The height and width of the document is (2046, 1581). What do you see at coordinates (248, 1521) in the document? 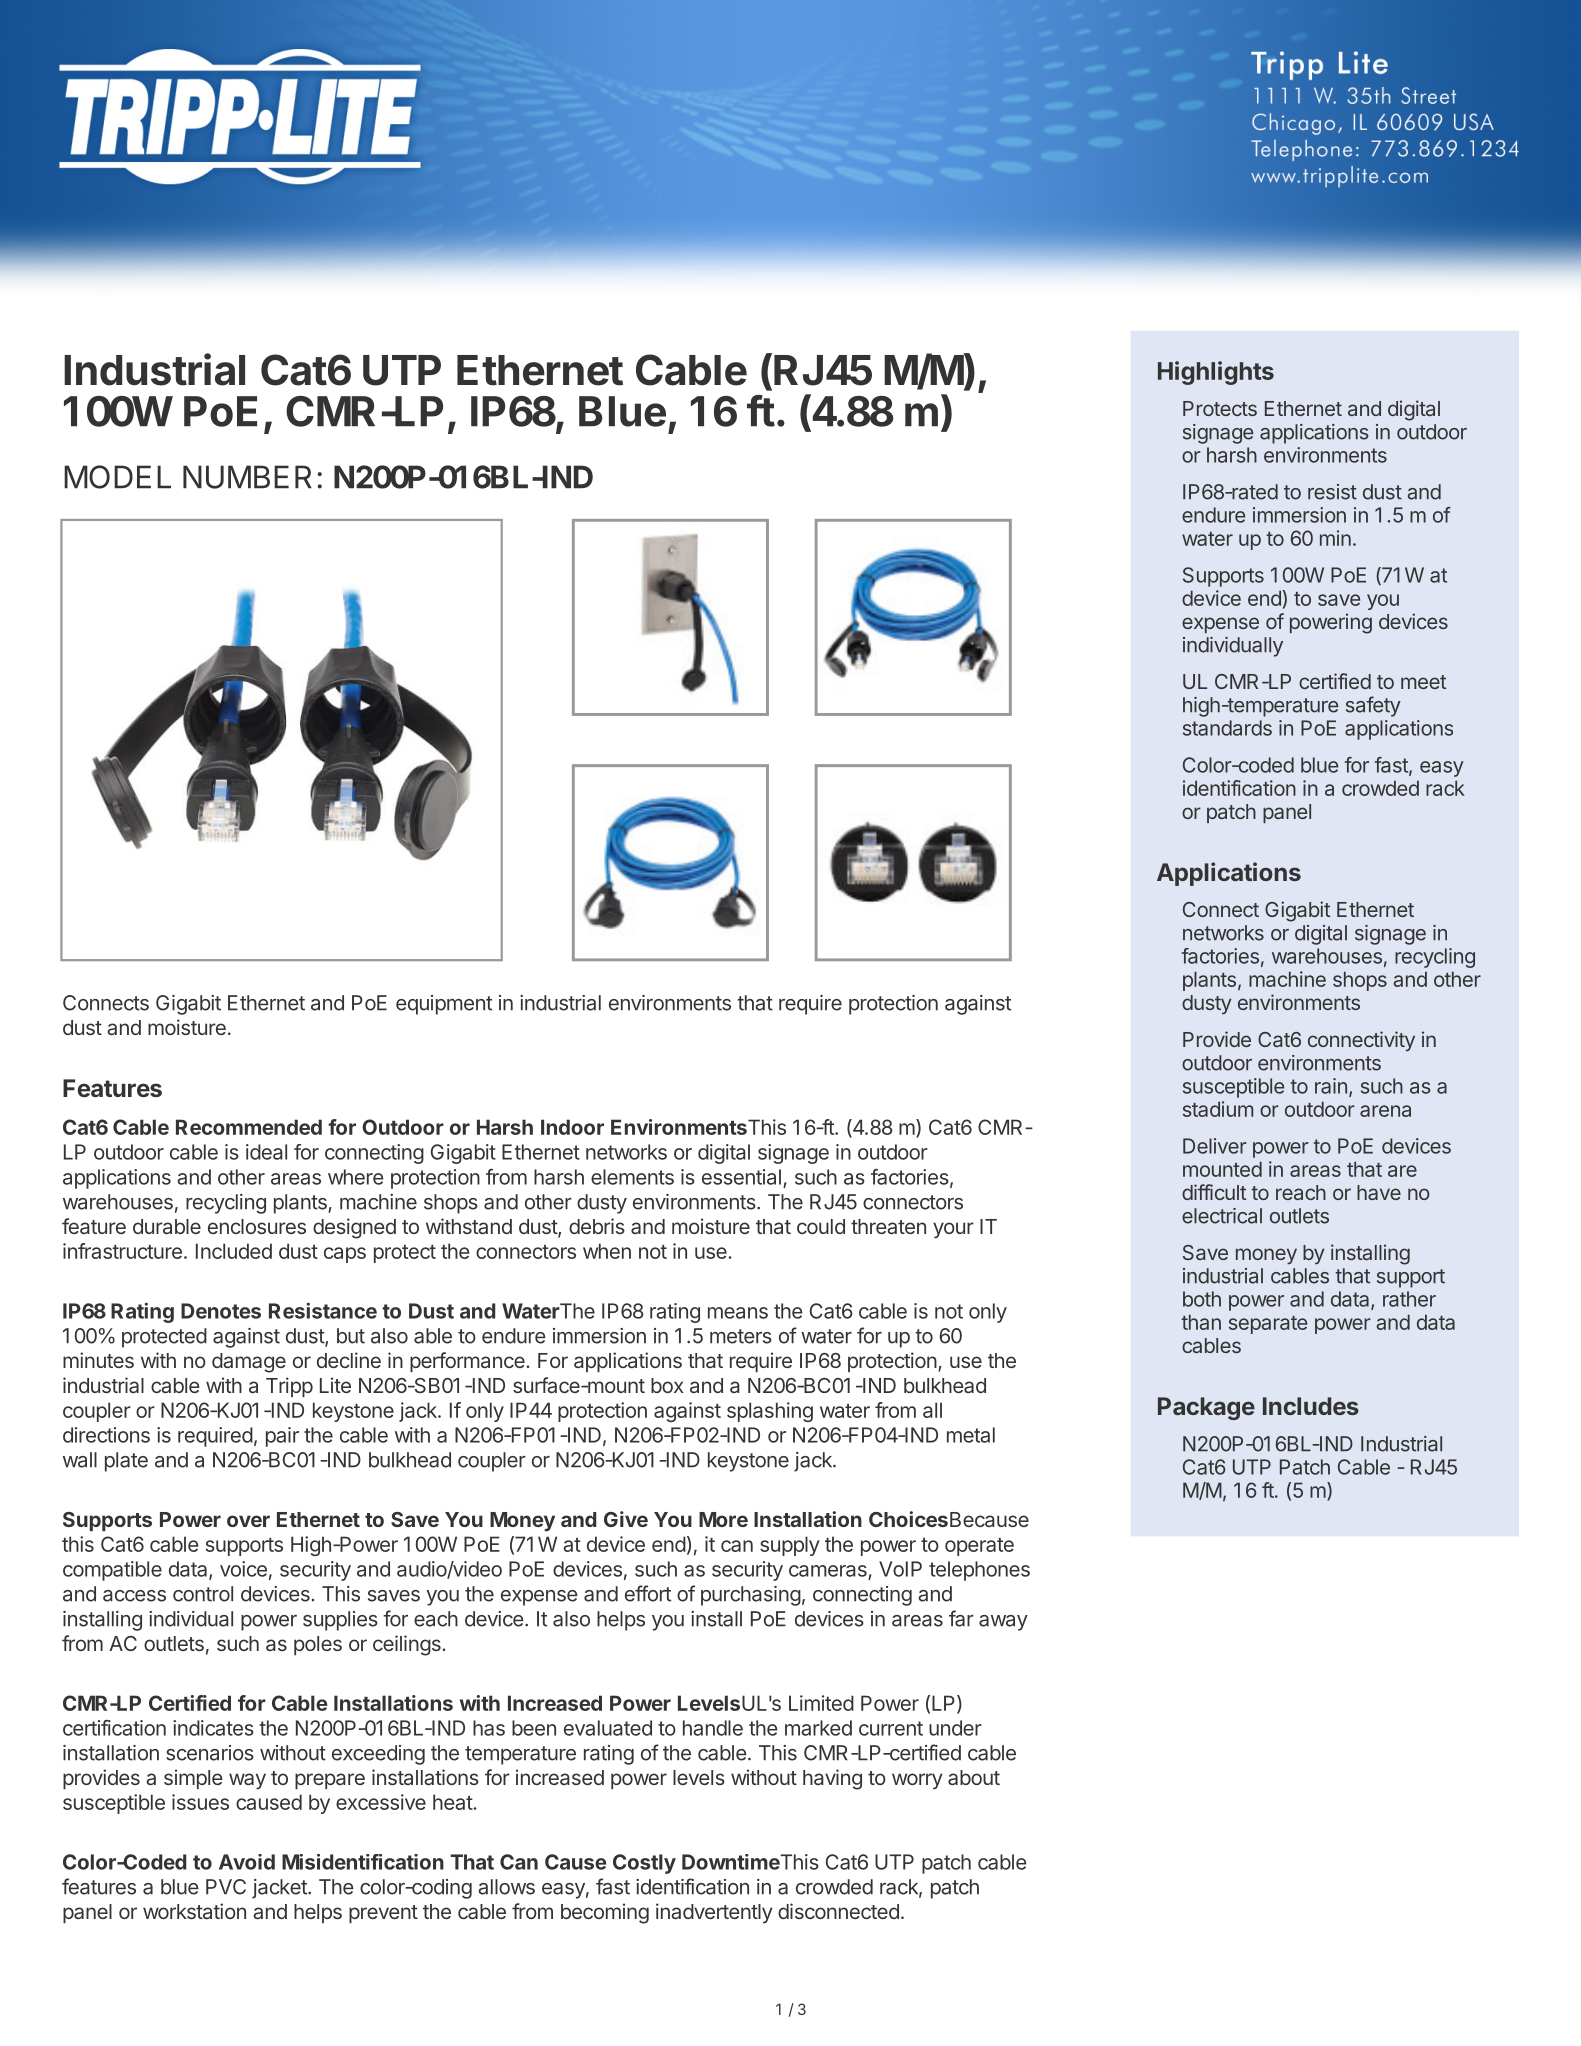
I see `over` at bounding box center [248, 1521].
